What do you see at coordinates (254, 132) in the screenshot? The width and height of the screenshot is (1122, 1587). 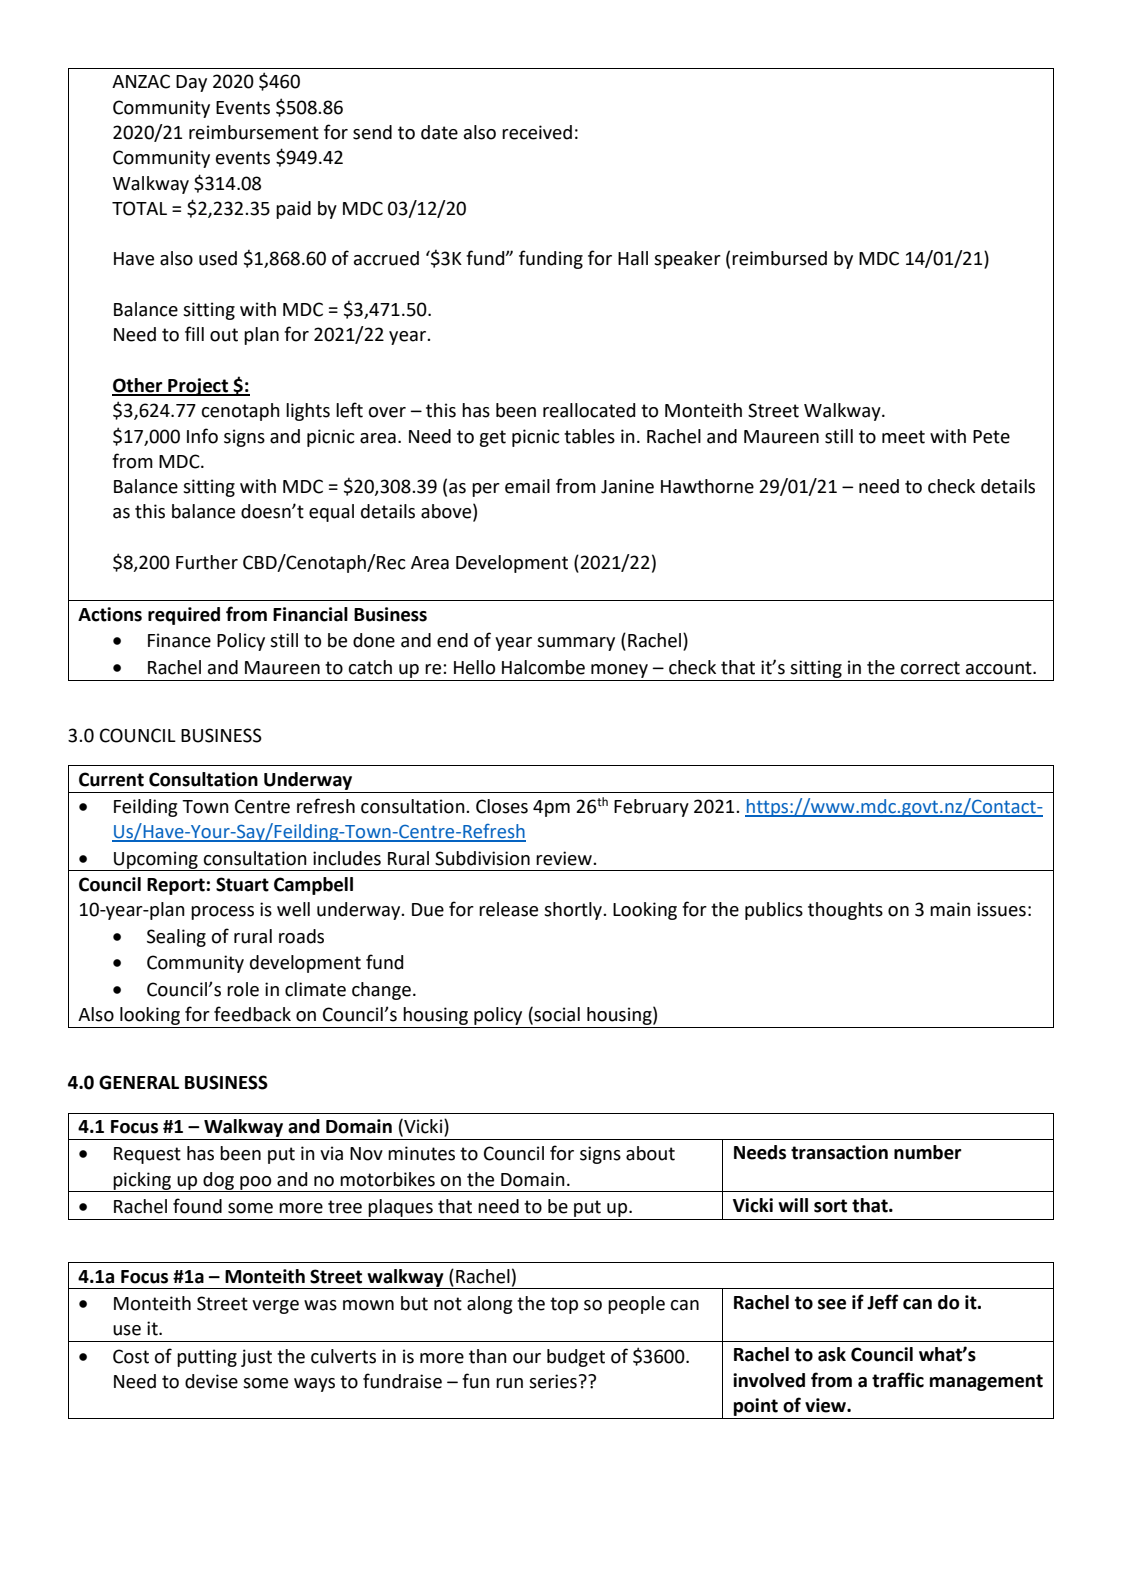 I see `reimbursement` at bounding box center [254, 132].
